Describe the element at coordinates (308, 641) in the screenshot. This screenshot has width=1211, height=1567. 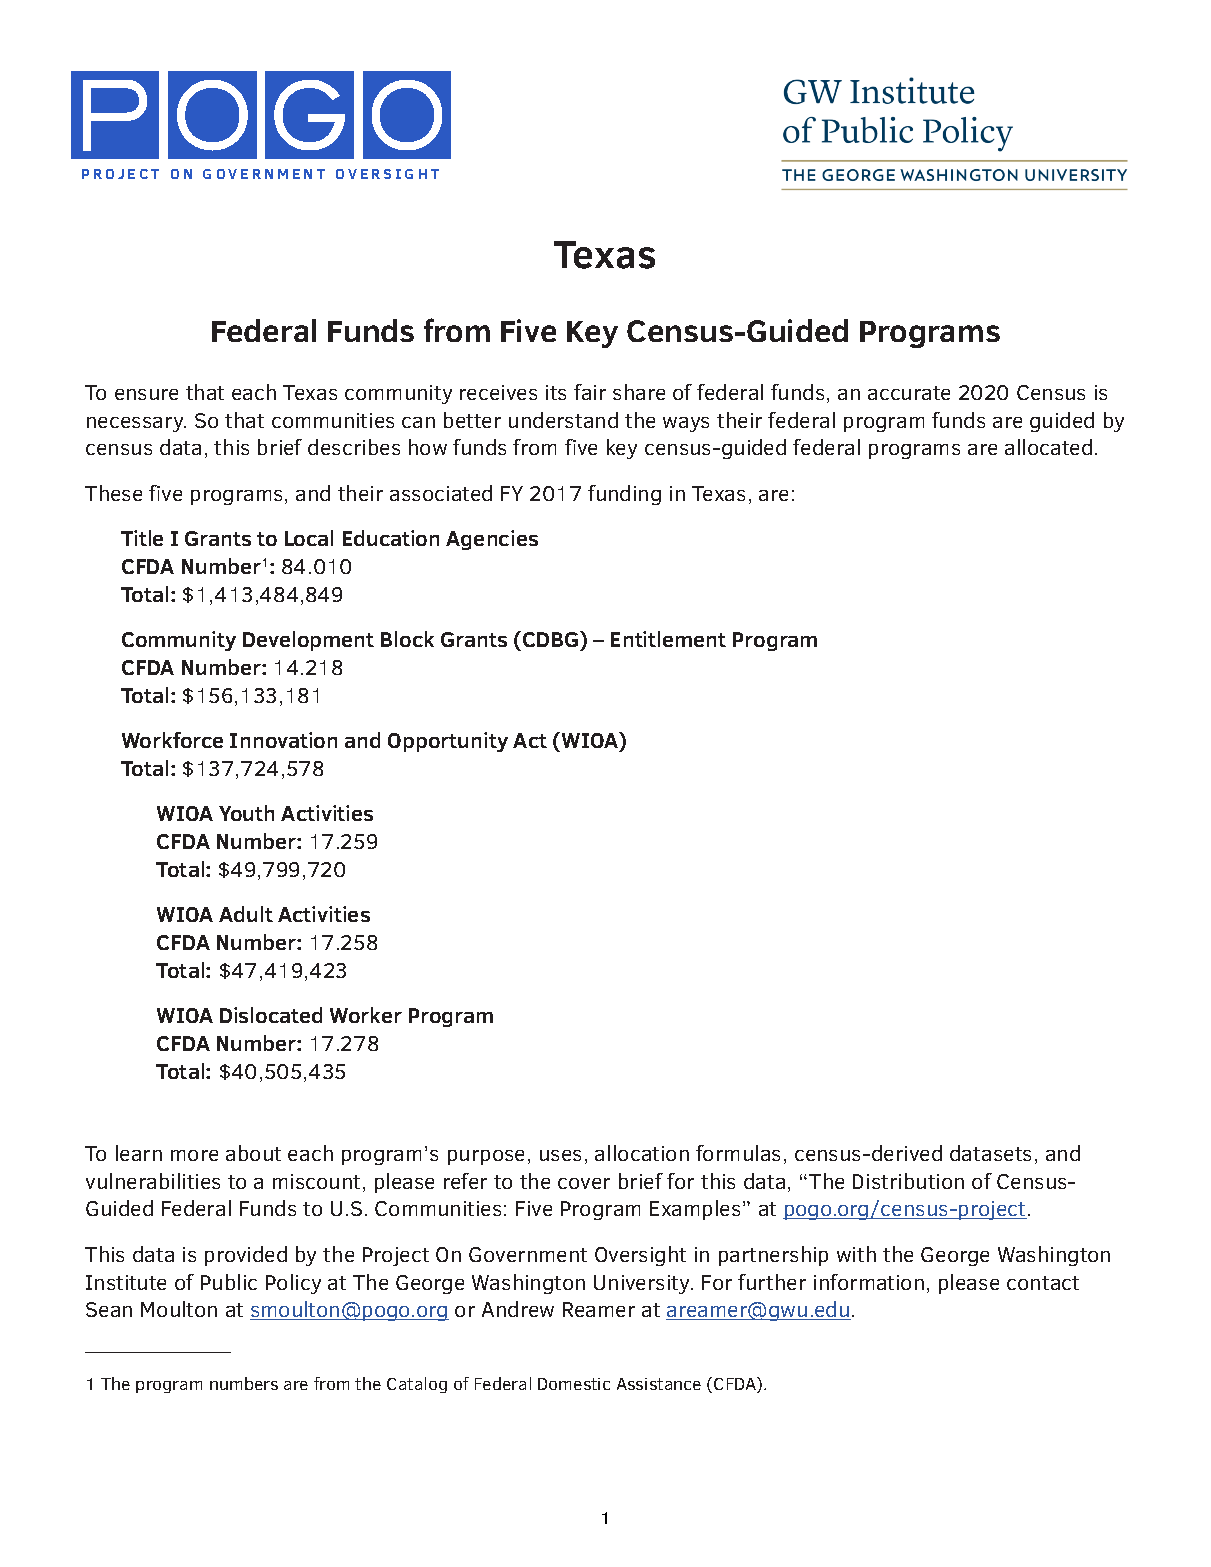
I see `Development` at that location.
